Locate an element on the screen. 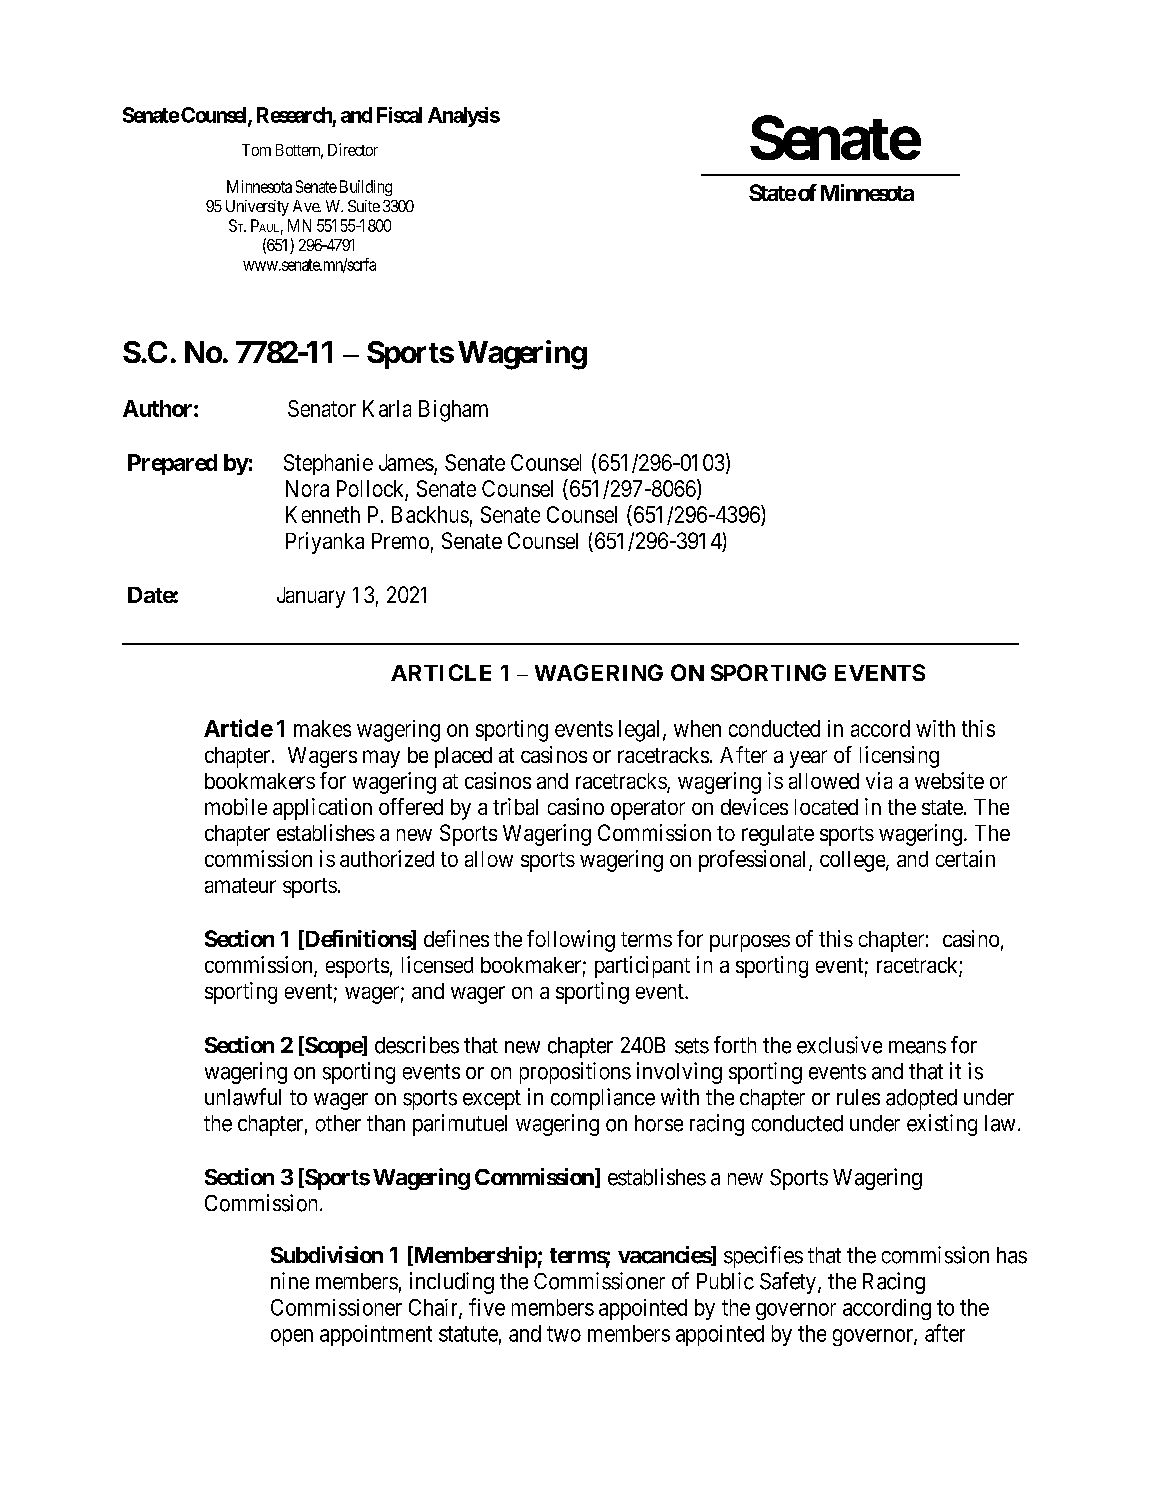  Building is located at coordinates (366, 188).
